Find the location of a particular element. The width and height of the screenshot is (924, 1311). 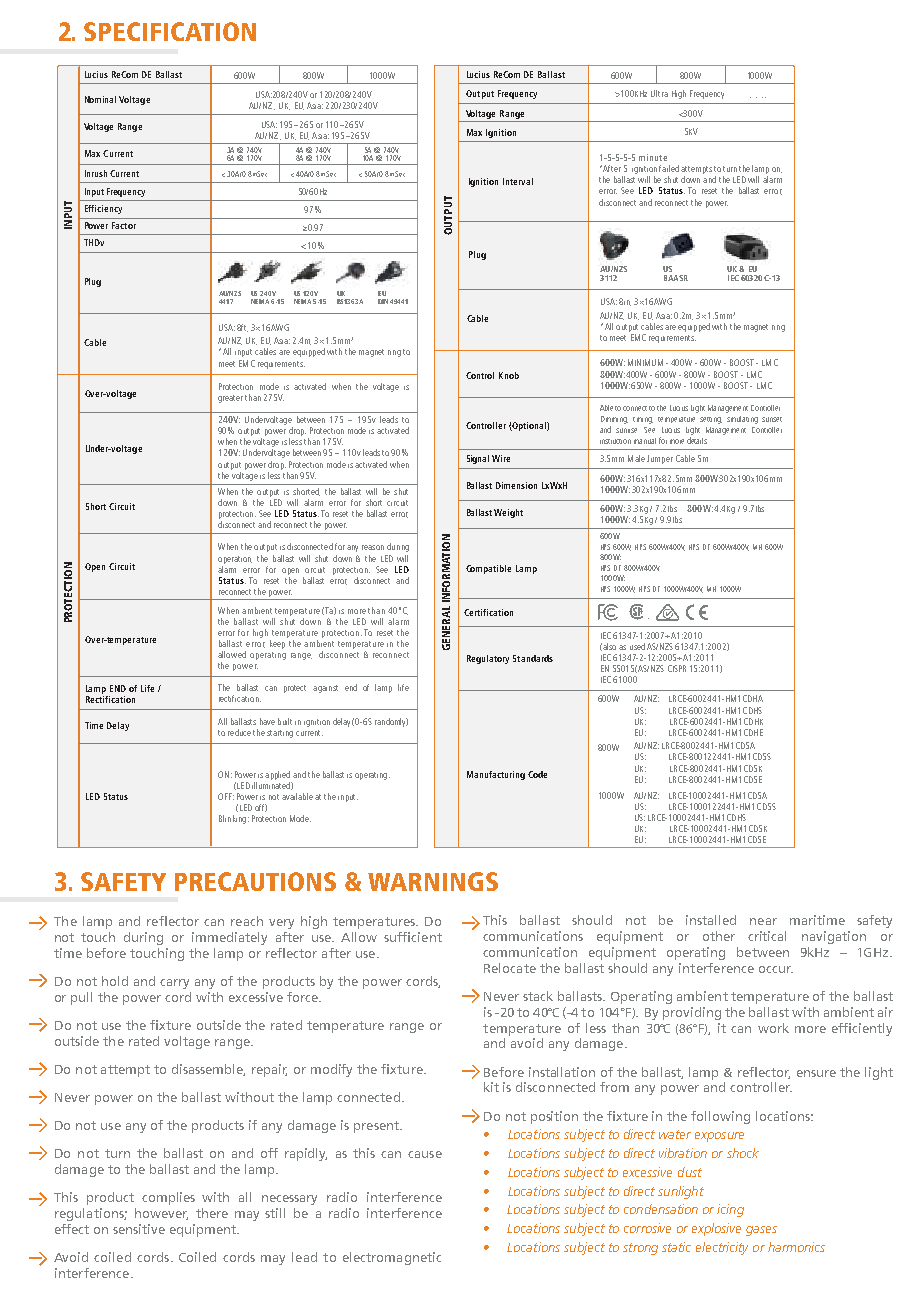

Interval is located at coordinates (518, 181).
